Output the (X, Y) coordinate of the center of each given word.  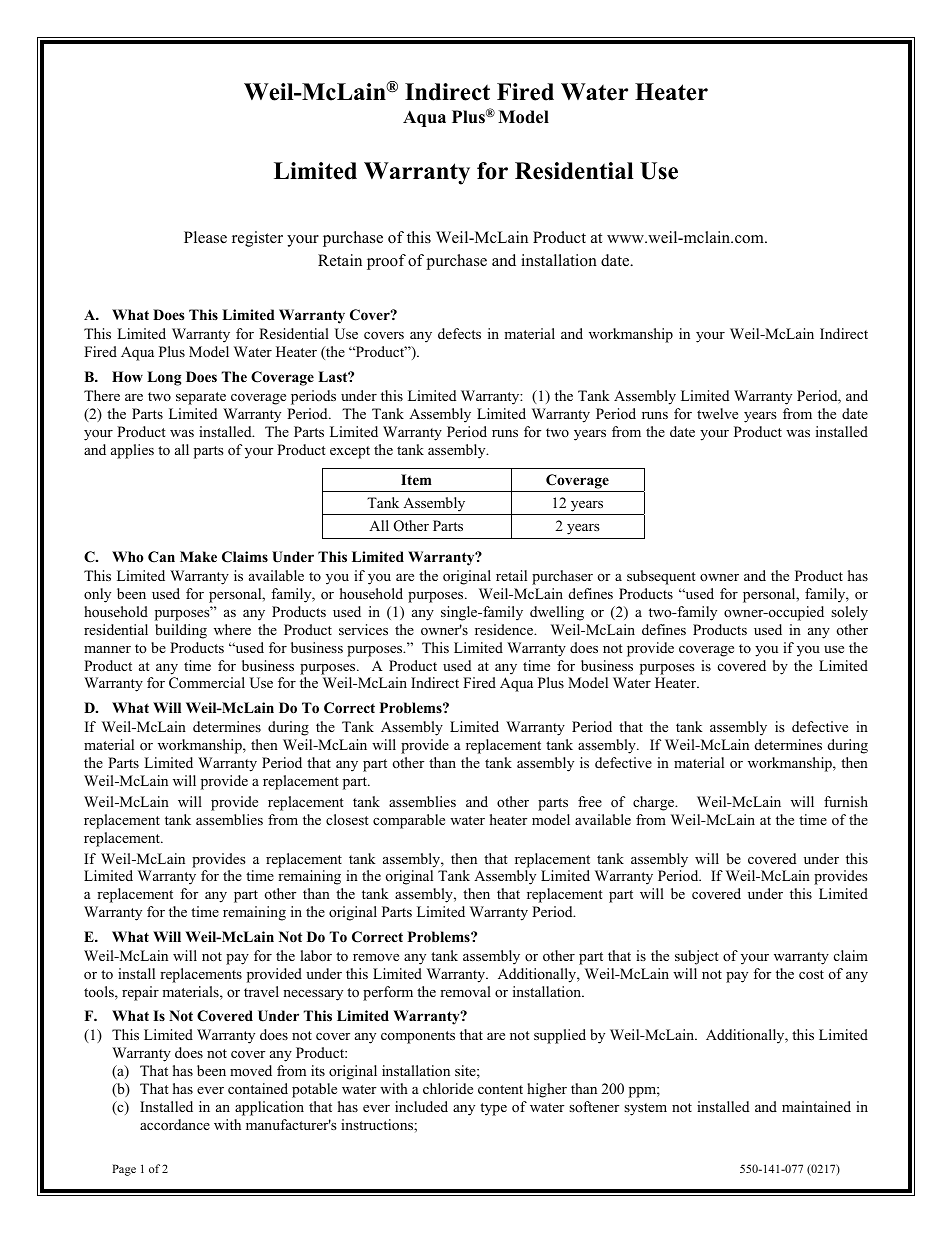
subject (697, 957)
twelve (717, 413)
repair (140, 993)
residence (505, 629)
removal (465, 991)
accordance (175, 1124)
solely (849, 613)
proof (386, 262)
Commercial (207, 683)
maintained (816, 1106)
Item (416, 479)
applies (132, 451)
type (493, 1109)
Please (205, 237)
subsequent (661, 577)
